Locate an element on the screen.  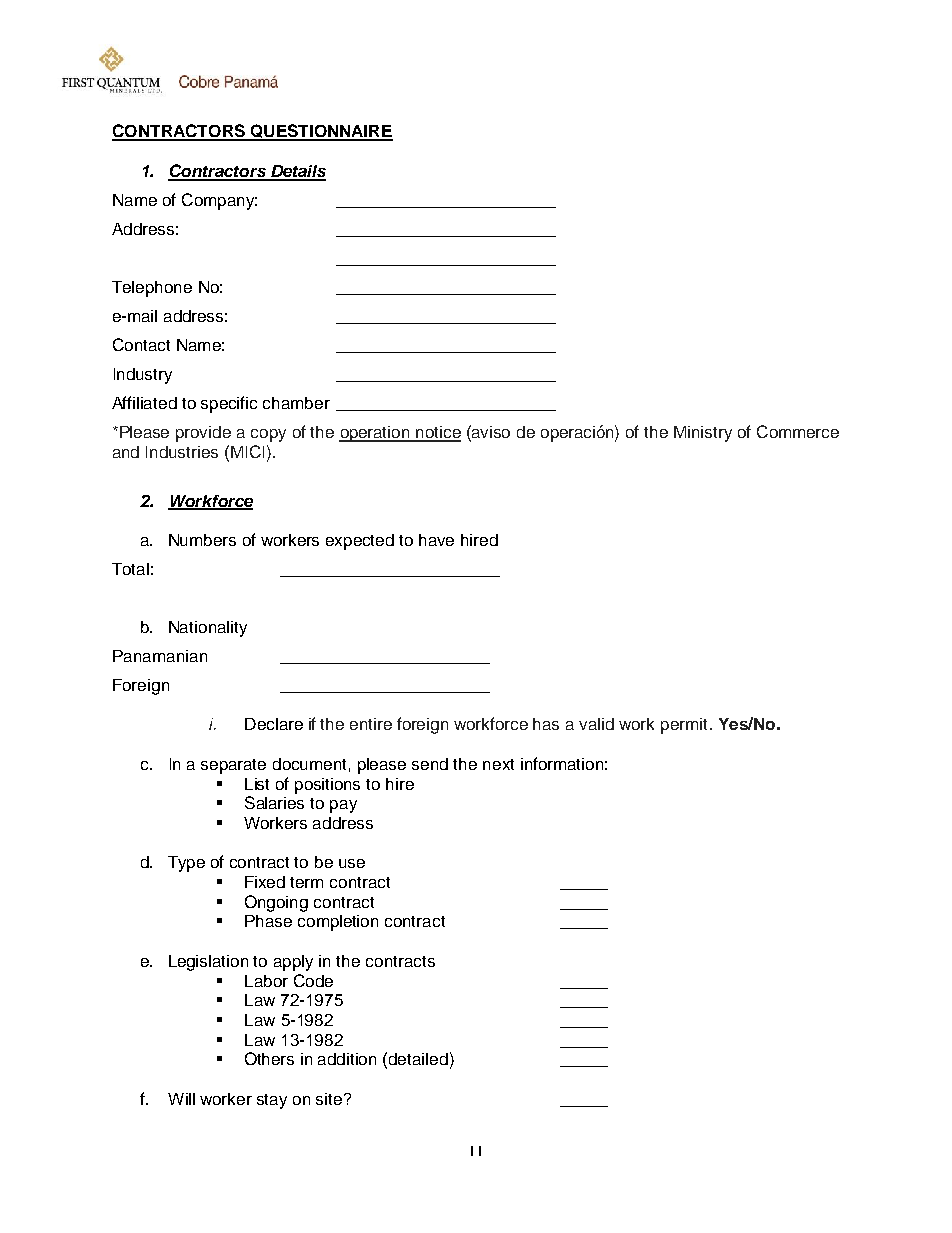
Ministry is located at coordinates (703, 434).
